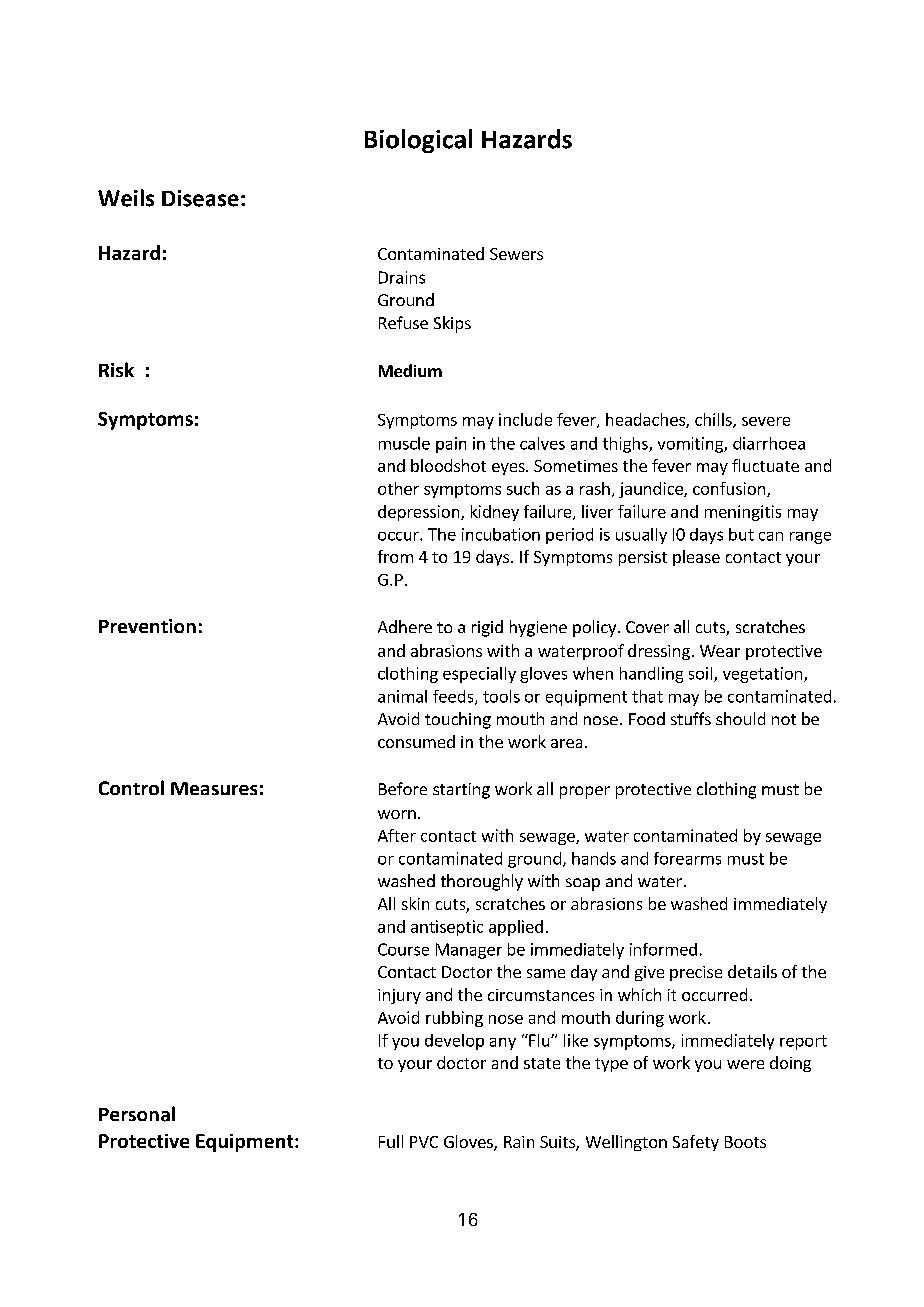 This screenshot has height=1307, width=924. What do you see at coordinates (482, 882) in the screenshot?
I see `thoroughly` at bounding box center [482, 882].
